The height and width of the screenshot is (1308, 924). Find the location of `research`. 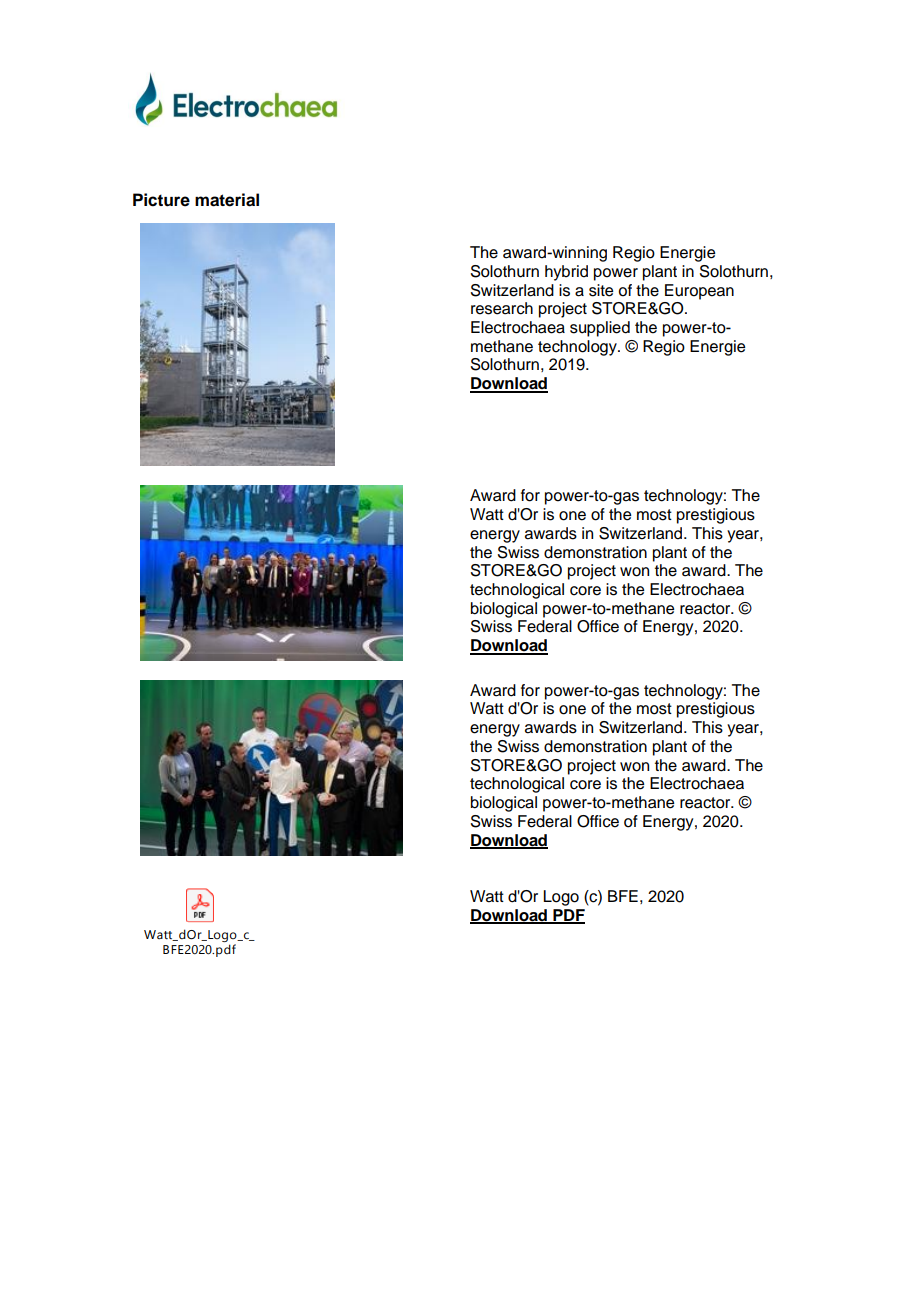

research is located at coordinates (502, 308).
